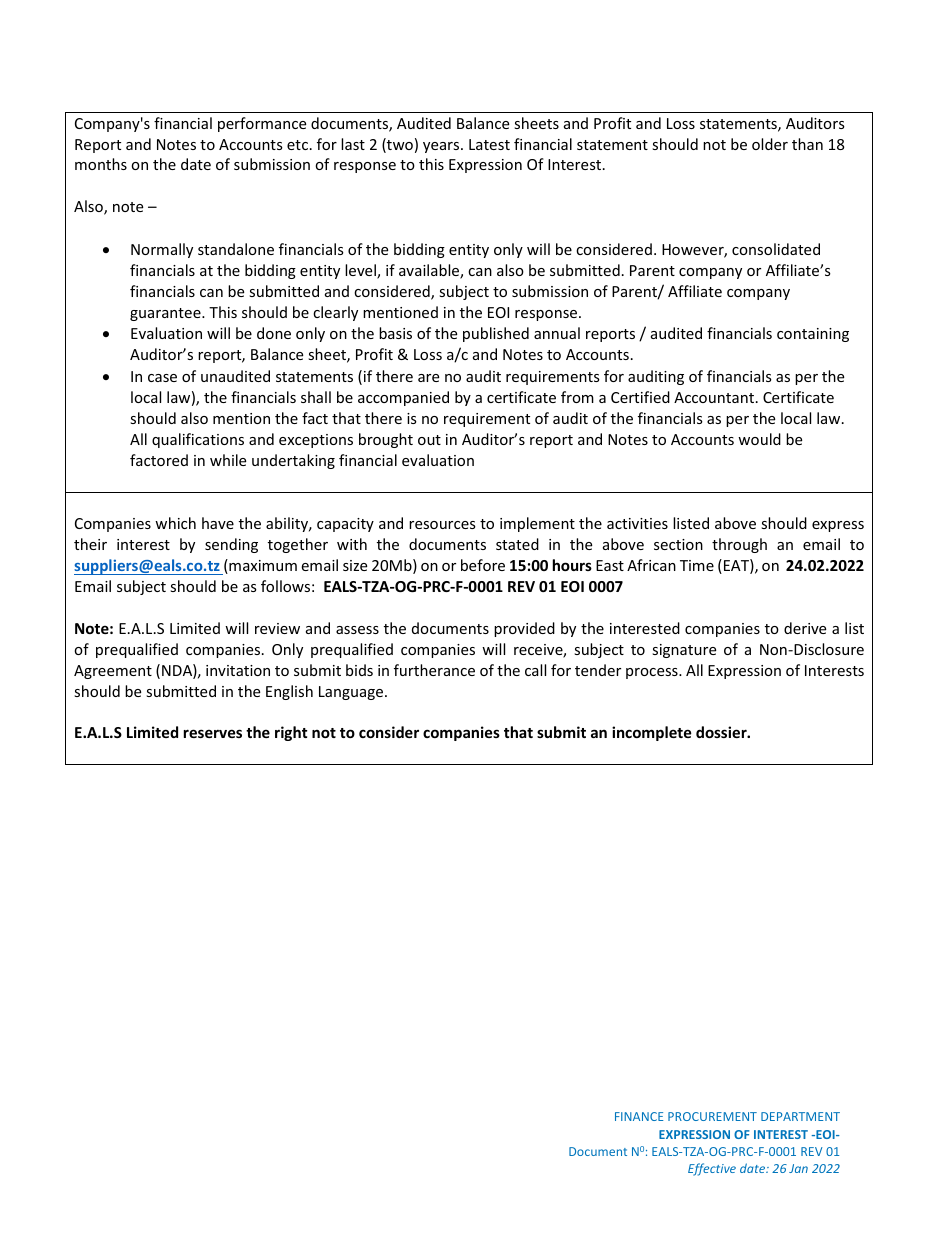 The width and height of the screenshot is (952, 1233). What do you see at coordinates (639, 1116) in the screenshot?
I see `FINANCE` at bounding box center [639, 1116].
